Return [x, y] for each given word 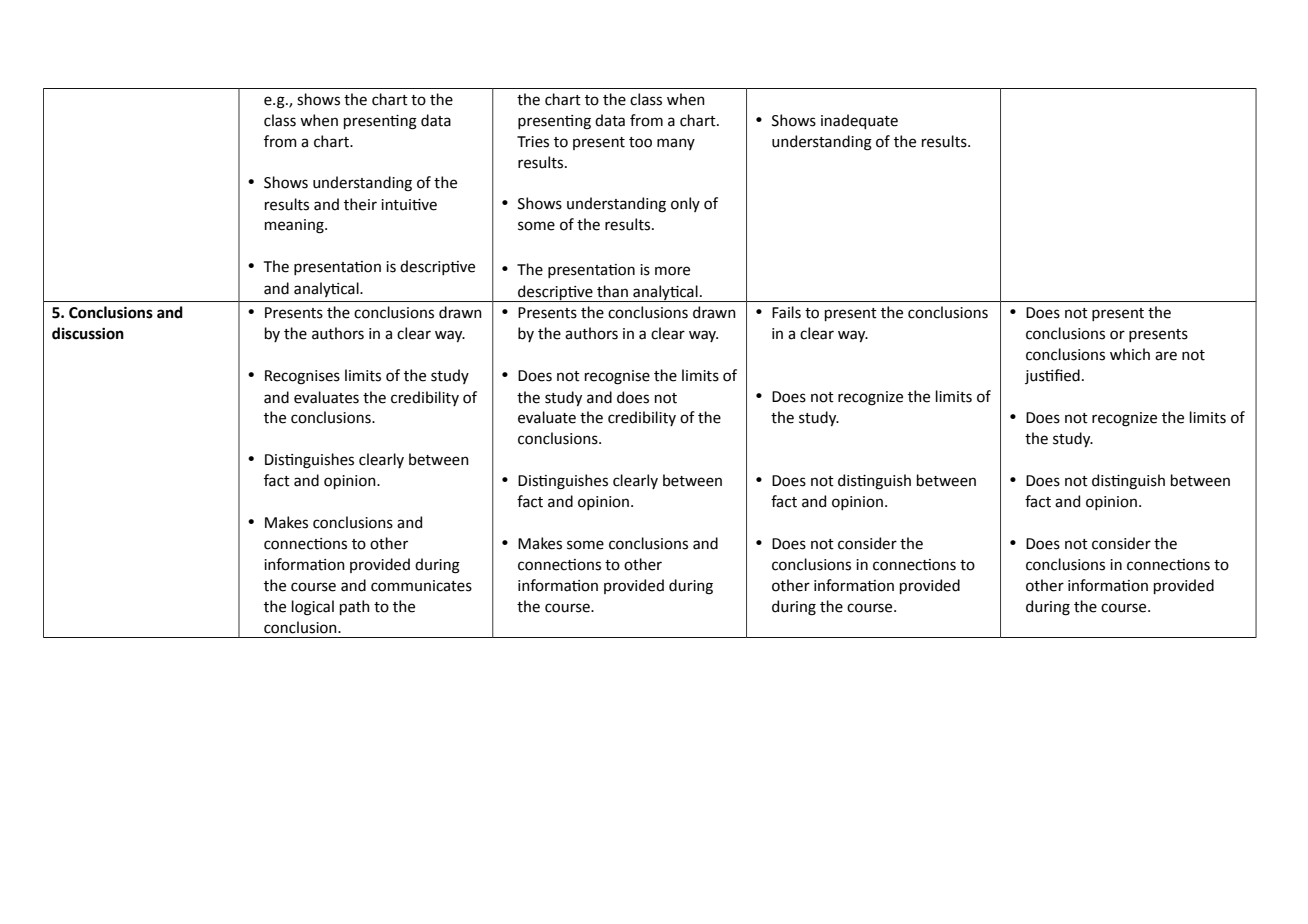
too [640, 142]
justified [1052, 376]
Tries [533, 142]
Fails [786, 312]
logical [313, 608]
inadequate [859, 121]
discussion [88, 333]
